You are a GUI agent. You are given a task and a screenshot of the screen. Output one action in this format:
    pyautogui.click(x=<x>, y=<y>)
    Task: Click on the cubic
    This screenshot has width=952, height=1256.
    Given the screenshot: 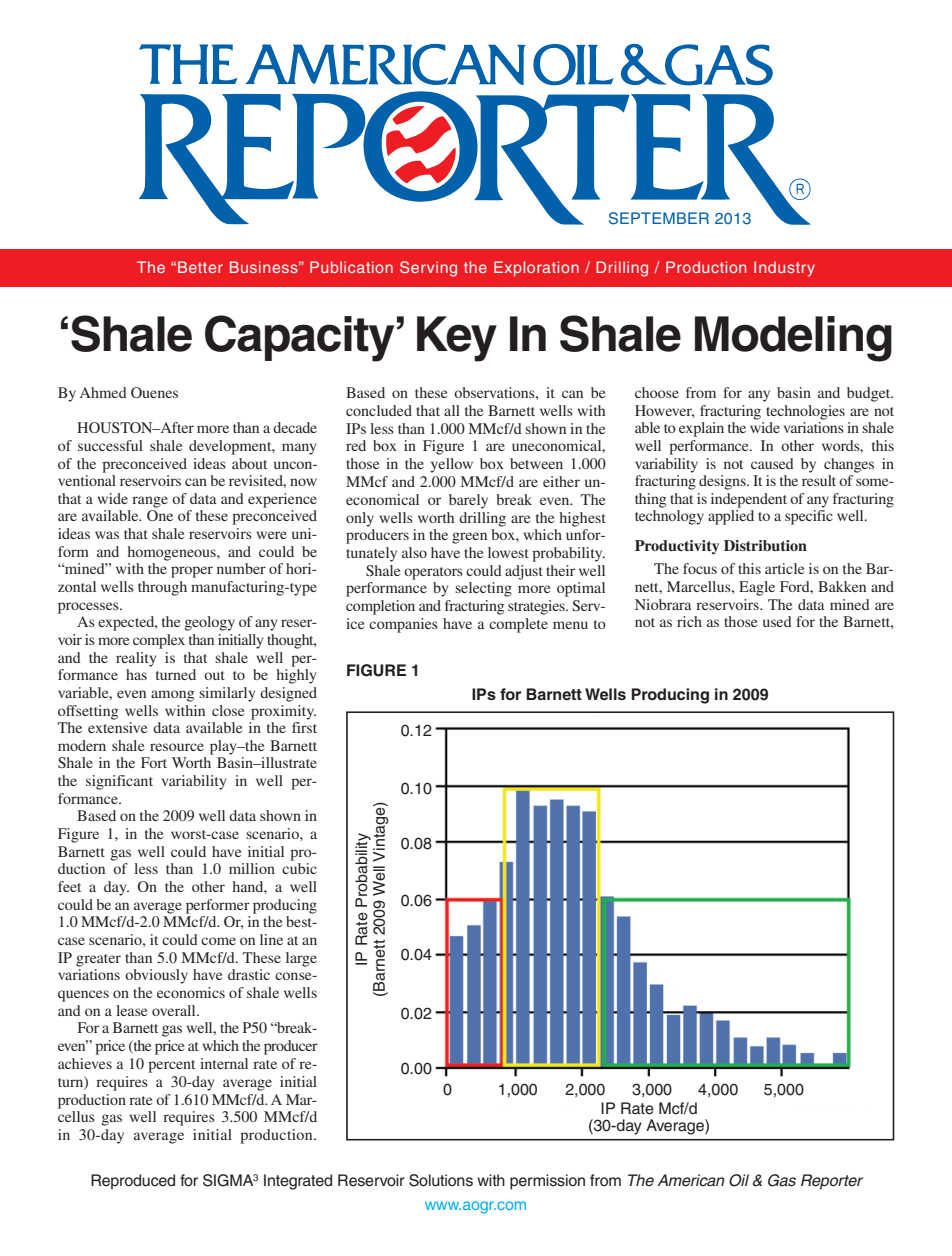 What is the action you would take?
    pyautogui.click(x=299, y=868)
